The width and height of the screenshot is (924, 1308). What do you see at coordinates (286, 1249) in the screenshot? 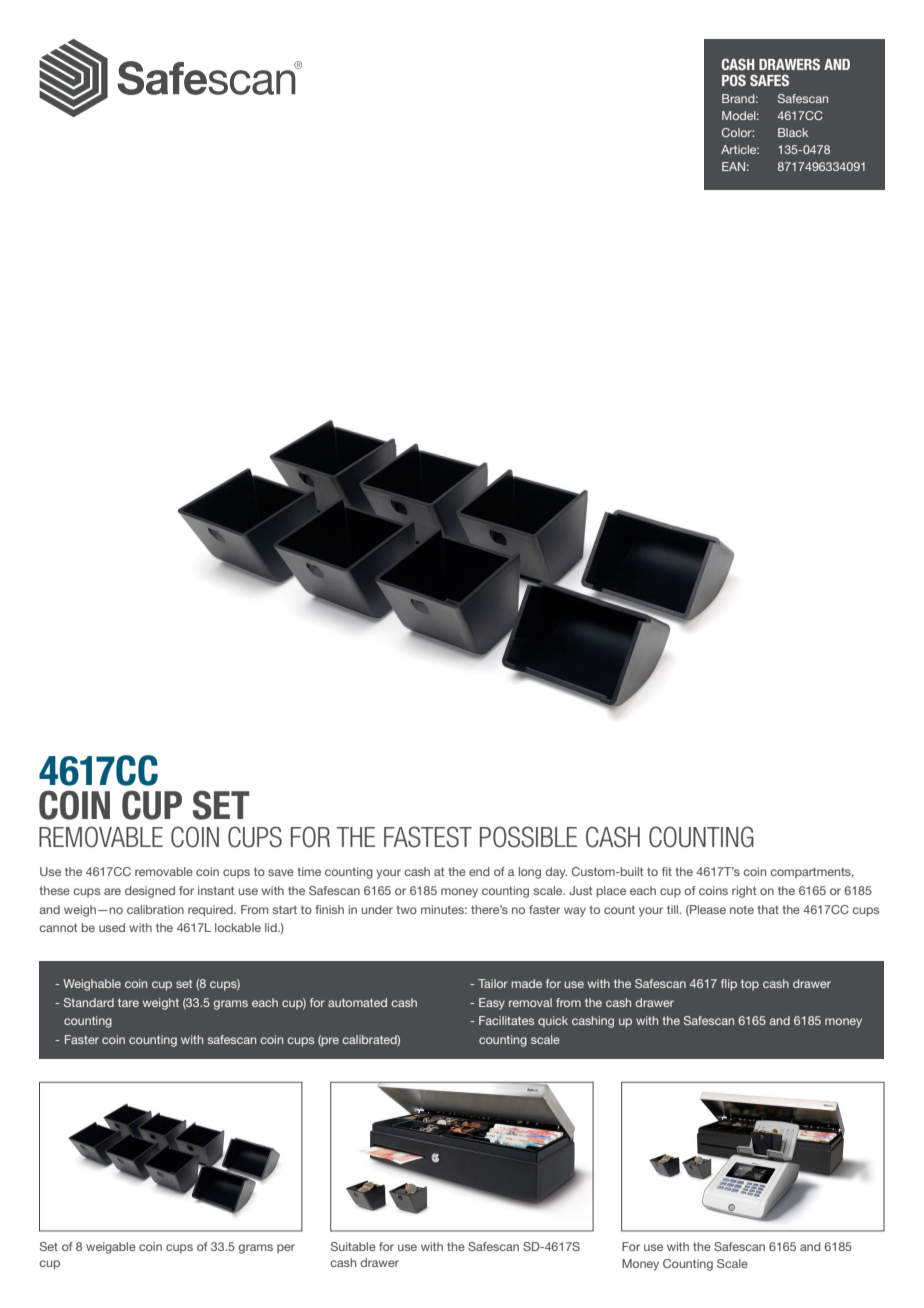
I see `per` at bounding box center [286, 1249].
